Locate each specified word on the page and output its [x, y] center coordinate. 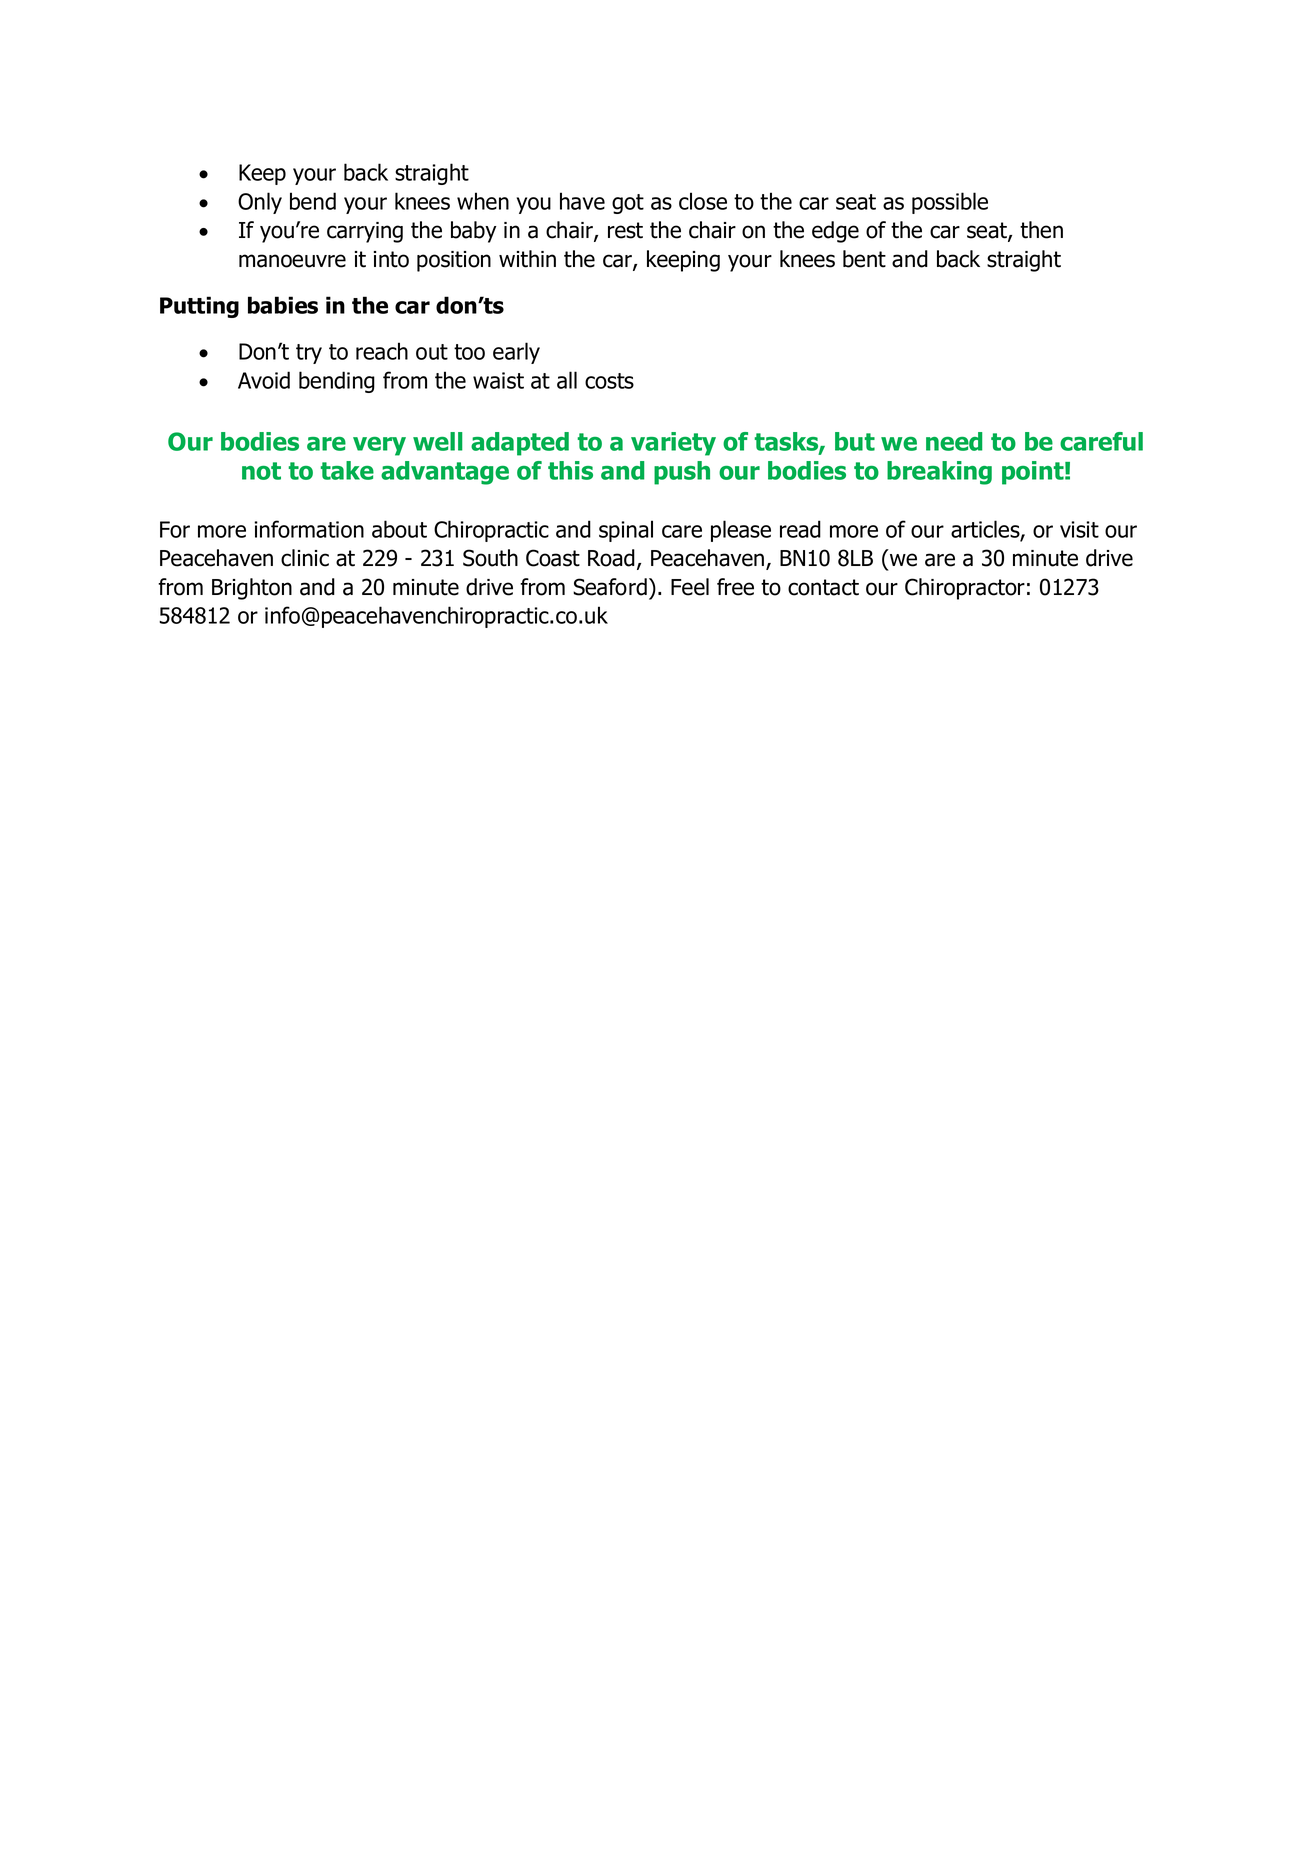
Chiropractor [965, 589]
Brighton [252, 589]
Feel [690, 587]
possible [950, 203]
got [628, 204]
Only [260, 203]
